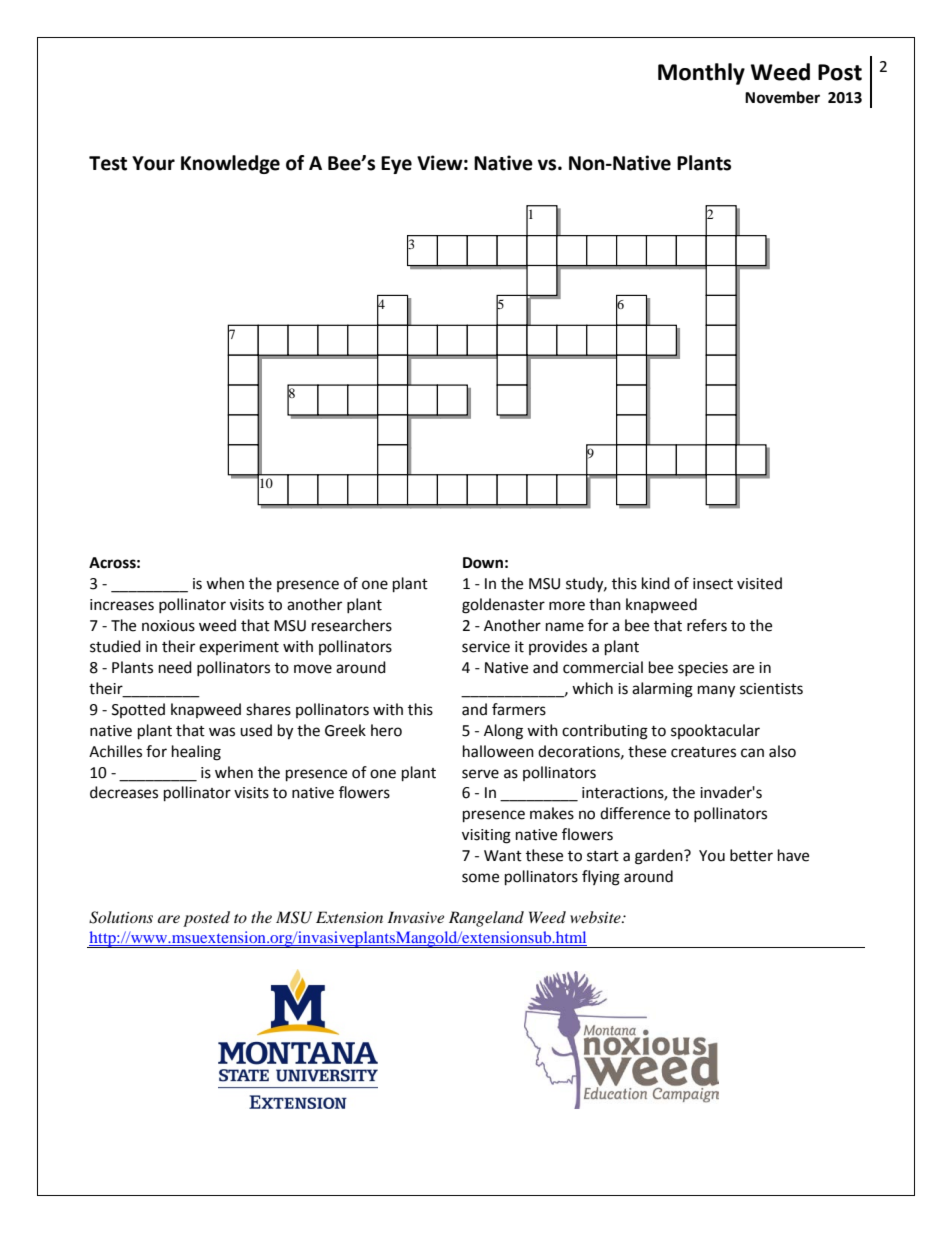 The width and height of the screenshot is (952, 1233). I want to click on farmers, so click(519, 709).
